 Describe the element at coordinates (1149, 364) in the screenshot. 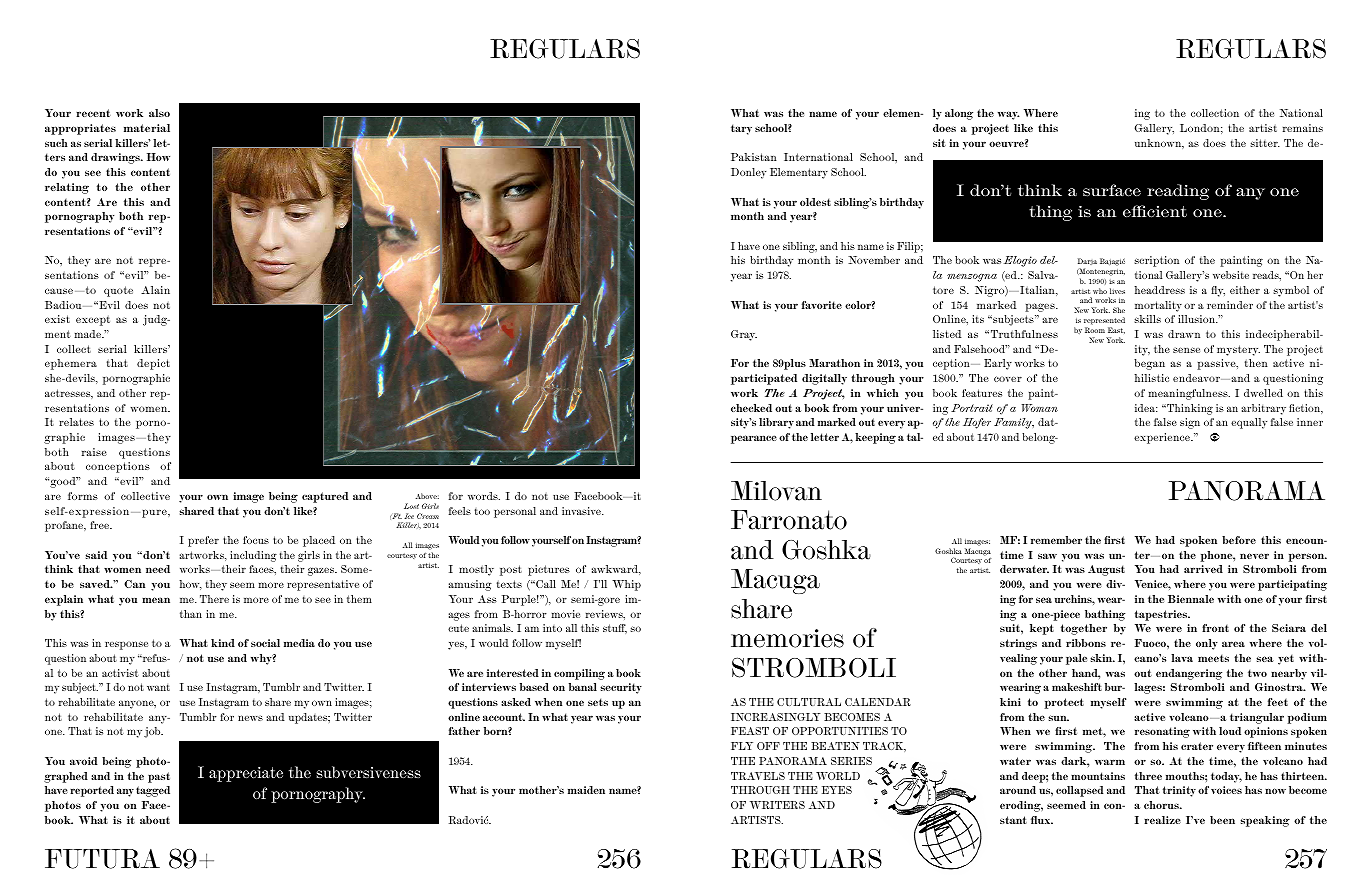

I see `began` at that location.
